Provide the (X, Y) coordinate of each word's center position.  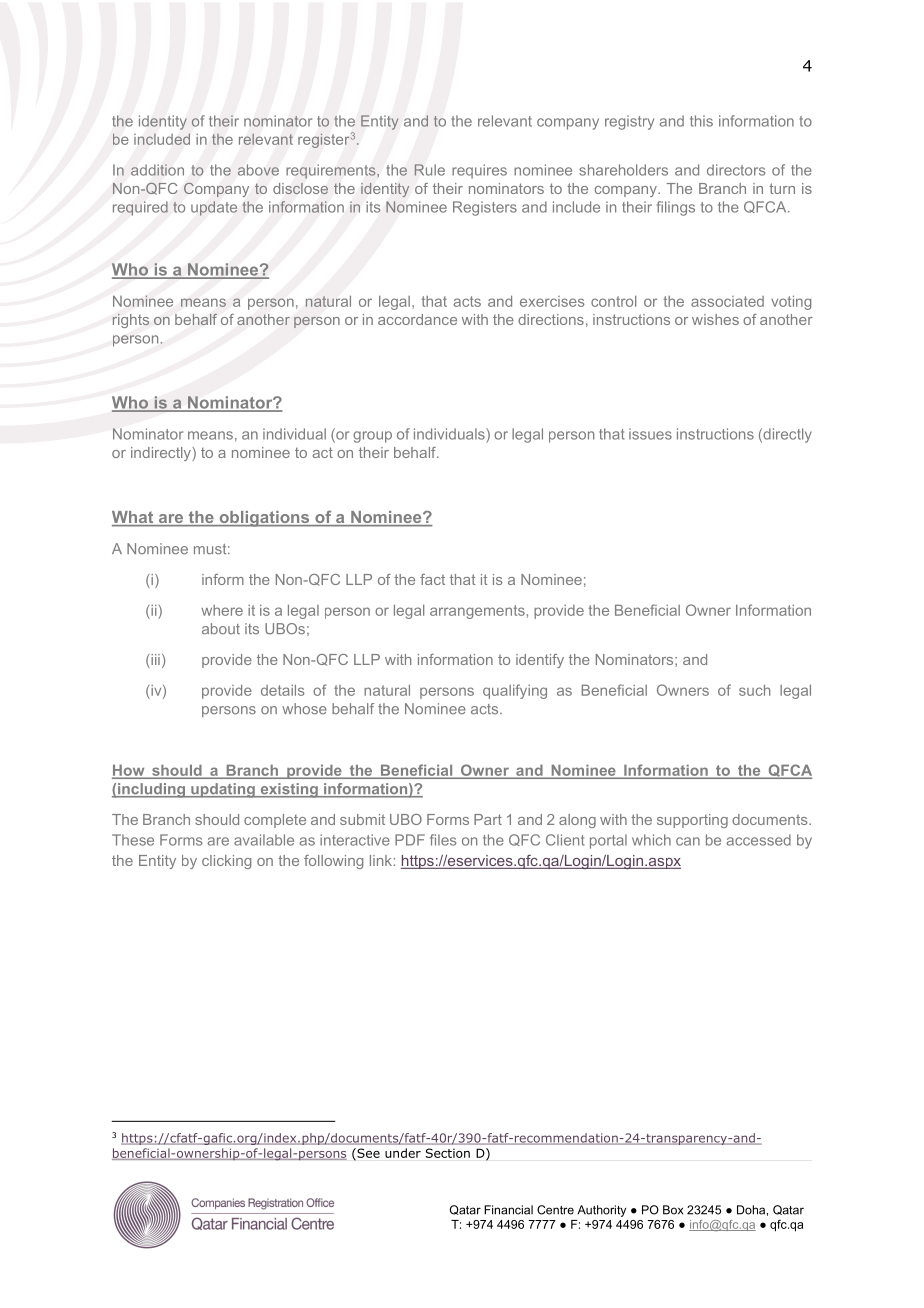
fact (432, 579)
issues (650, 434)
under (403, 1153)
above (258, 170)
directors (736, 170)
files (443, 840)
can (688, 841)
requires (479, 171)
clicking (226, 862)
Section (448, 1153)
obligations (264, 519)
